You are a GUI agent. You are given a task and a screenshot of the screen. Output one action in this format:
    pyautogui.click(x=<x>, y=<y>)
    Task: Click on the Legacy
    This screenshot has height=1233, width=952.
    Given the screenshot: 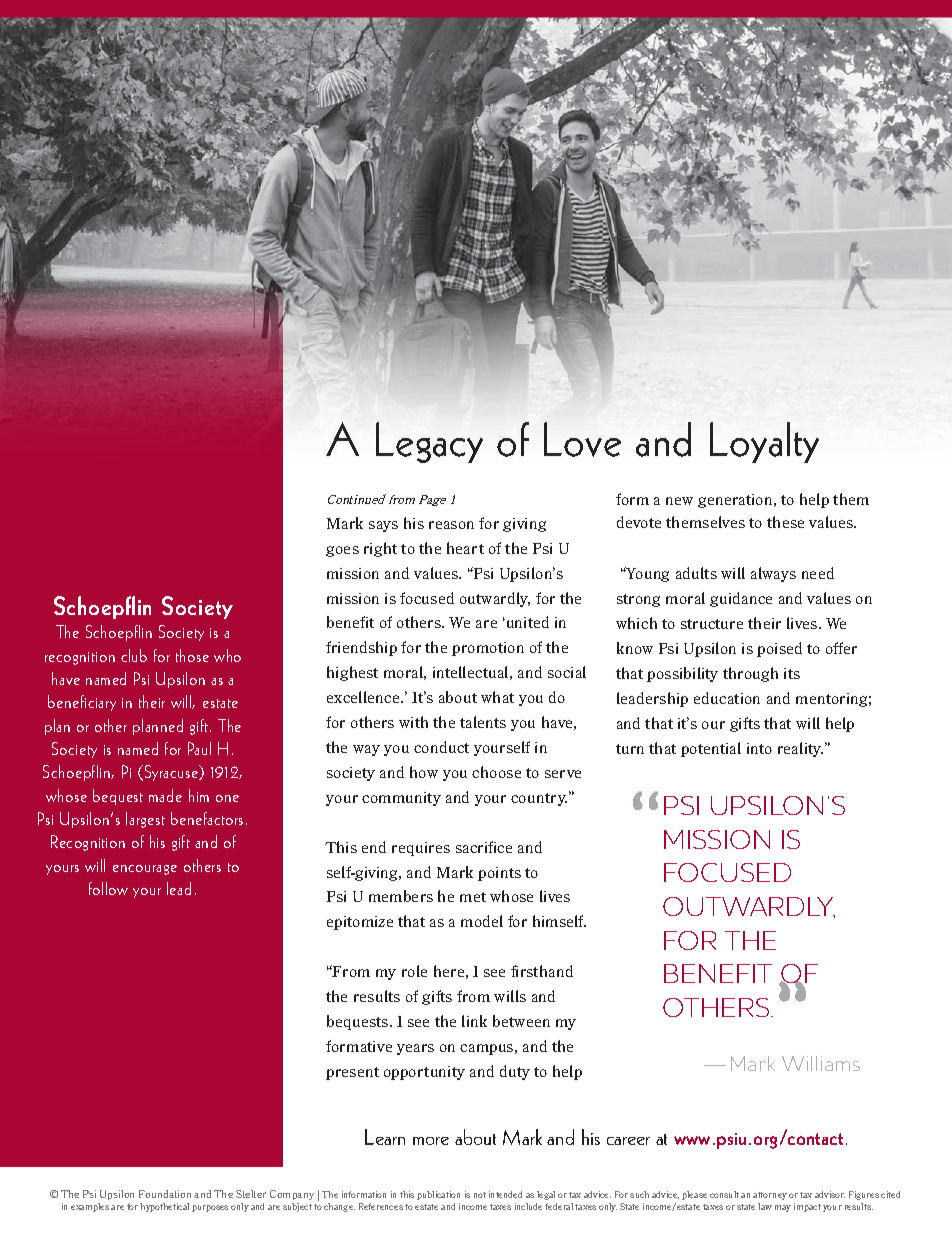 What is the action you would take?
    pyautogui.click(x=429, y=442)
